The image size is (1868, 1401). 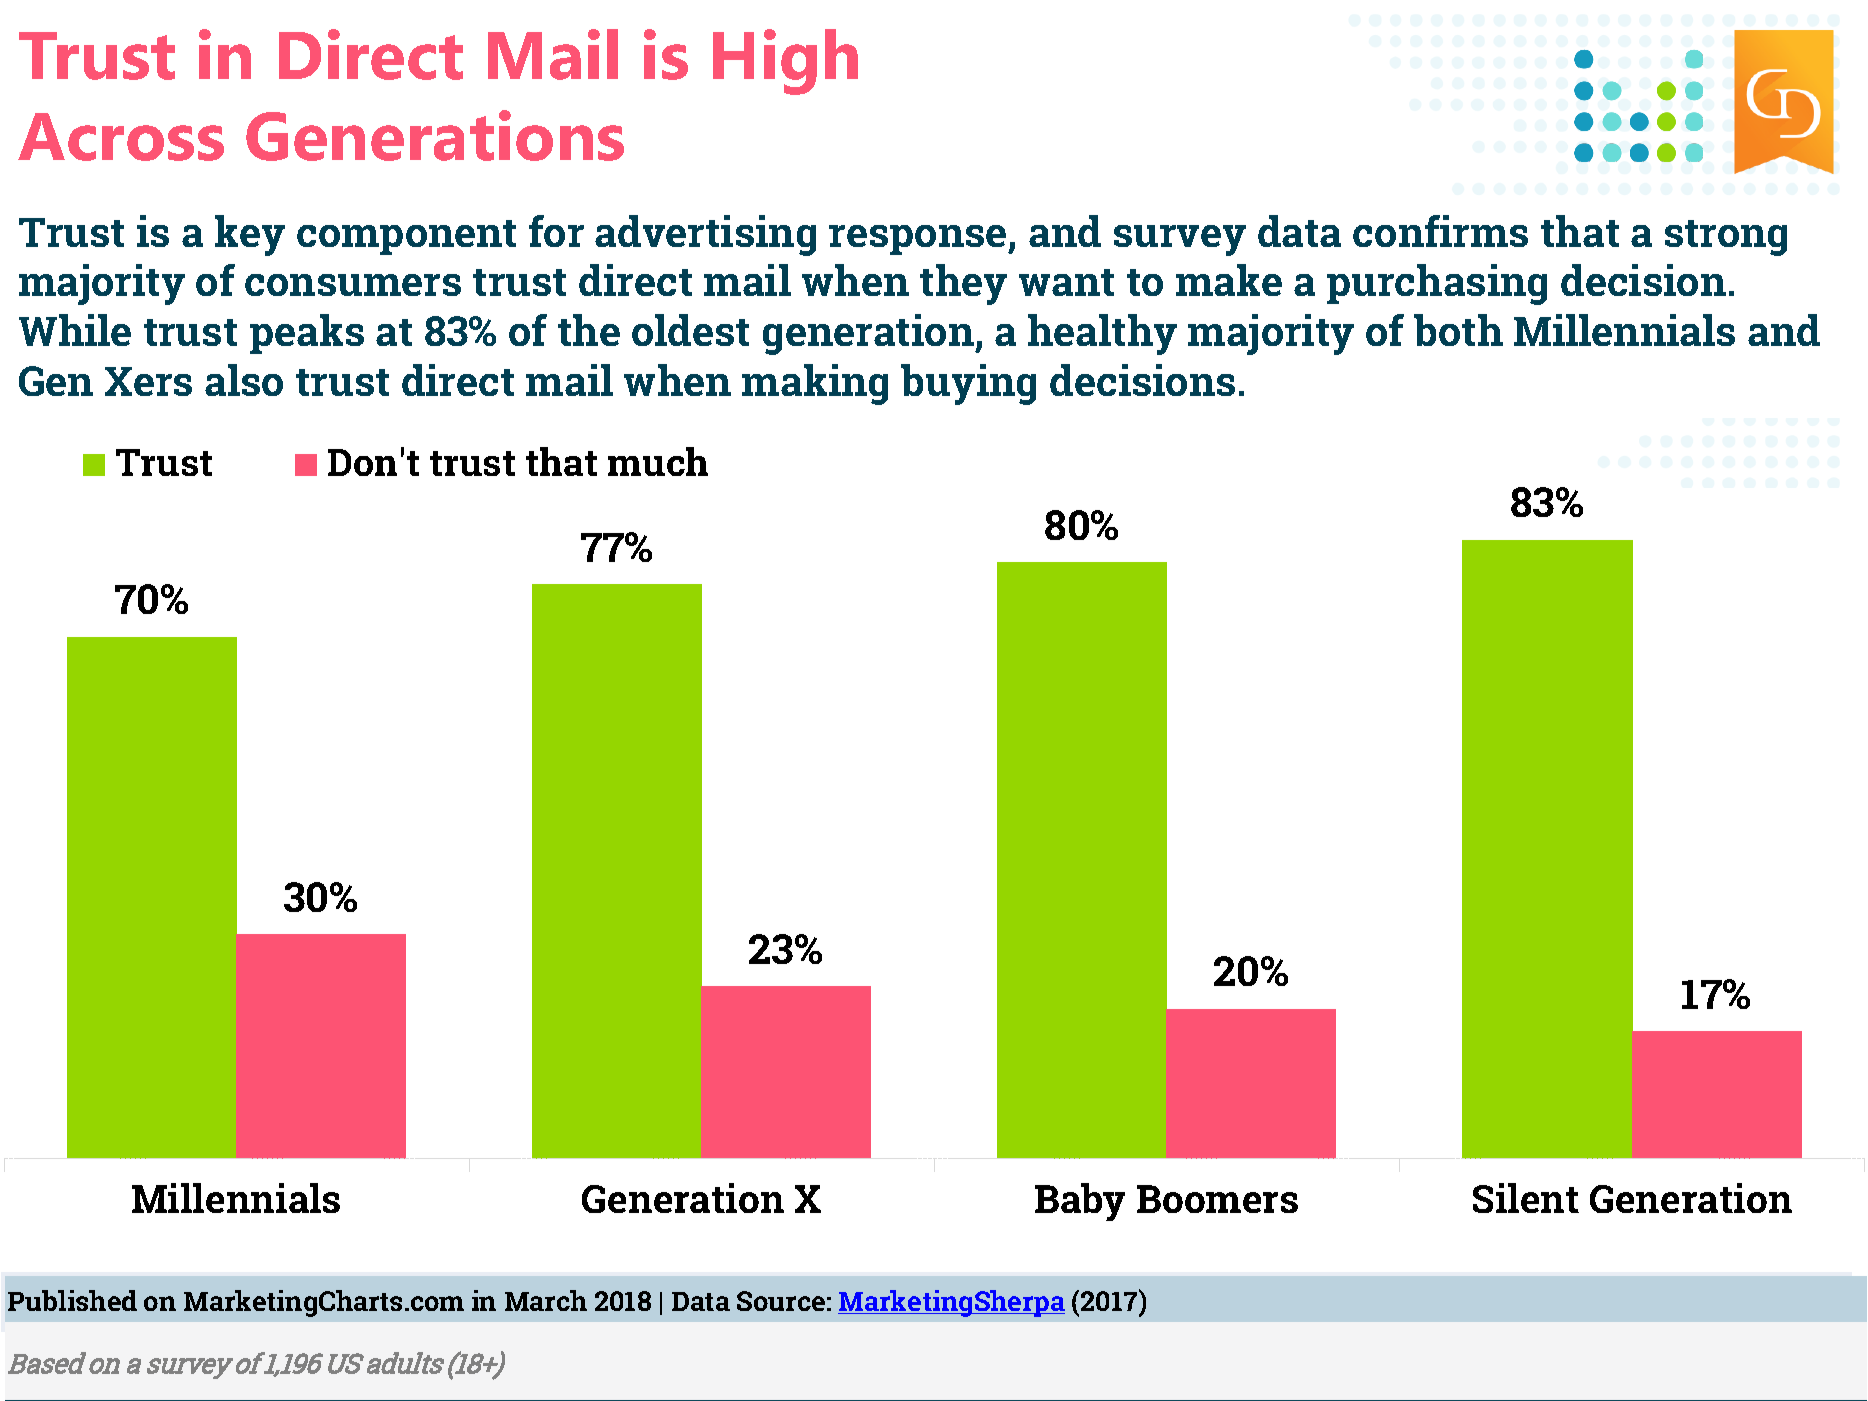 What do you see at coordinates (121, 137) in the screenshot?
I see `Across` at bounding box center [121, 137].
